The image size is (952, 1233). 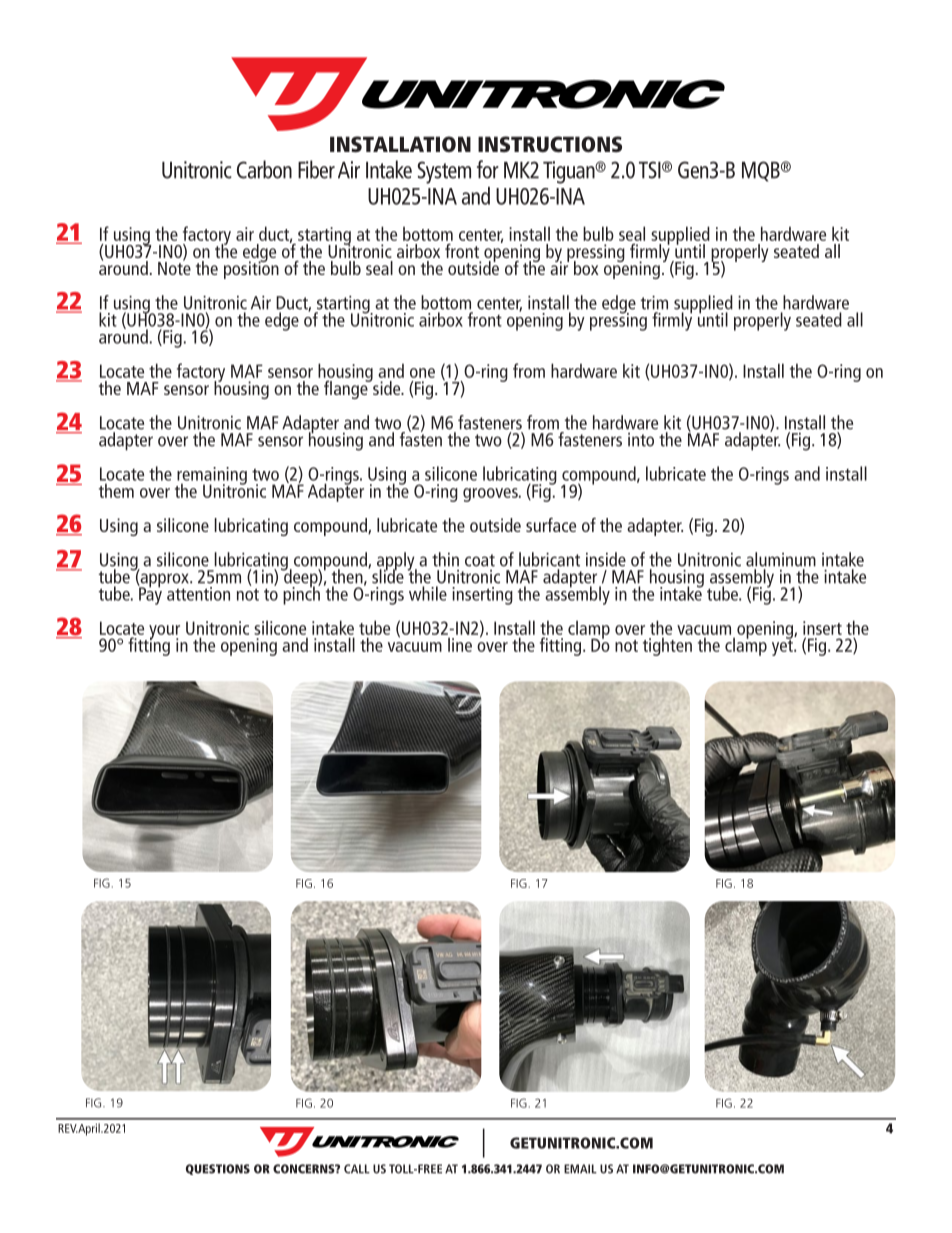 What do you see at coordinates (218, 1169) in the document?
I see `QUESTIONS` at bounding box center [218, 1169].
